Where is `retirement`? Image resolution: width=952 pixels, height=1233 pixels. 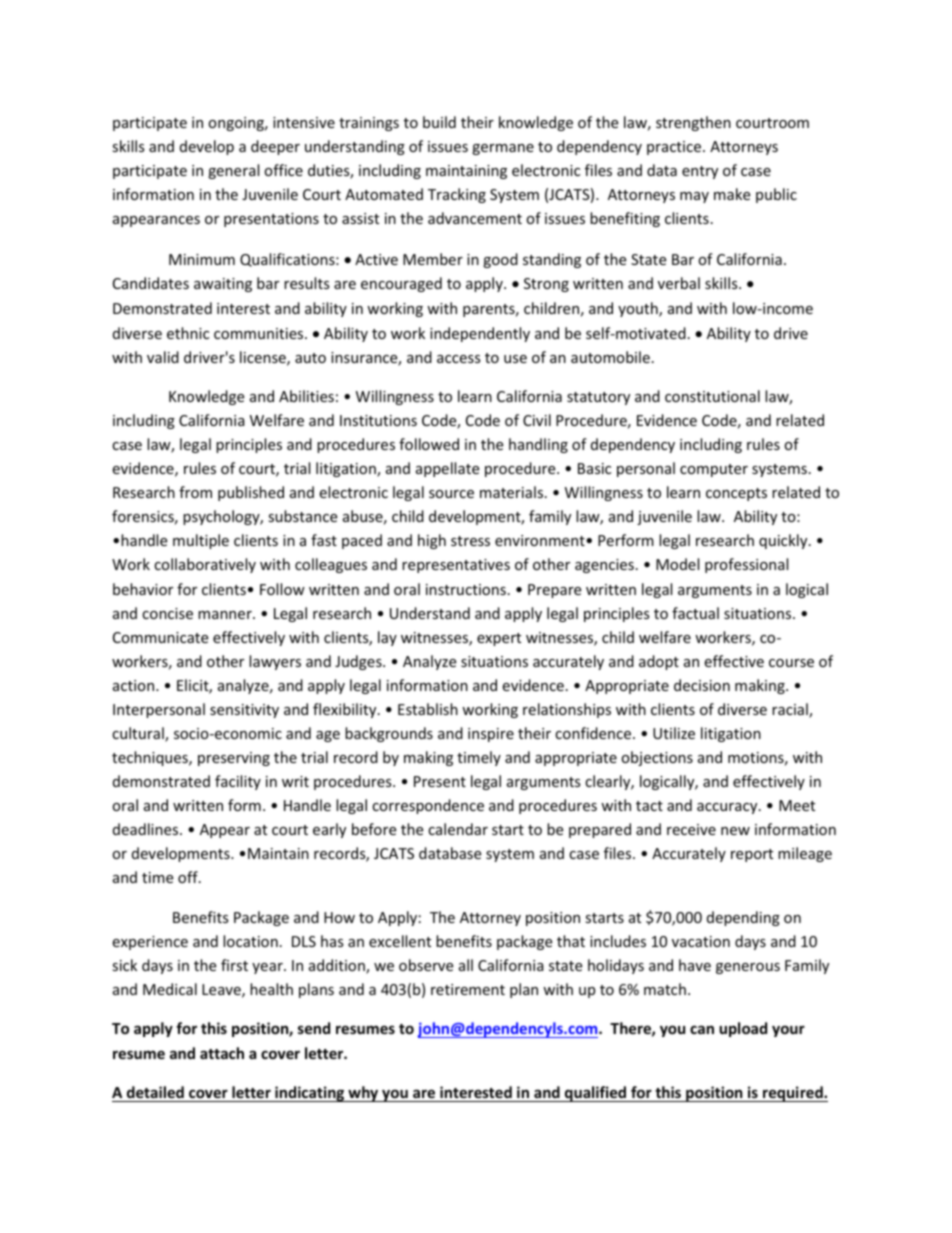 retirement is located at coordinates (468, 989).
